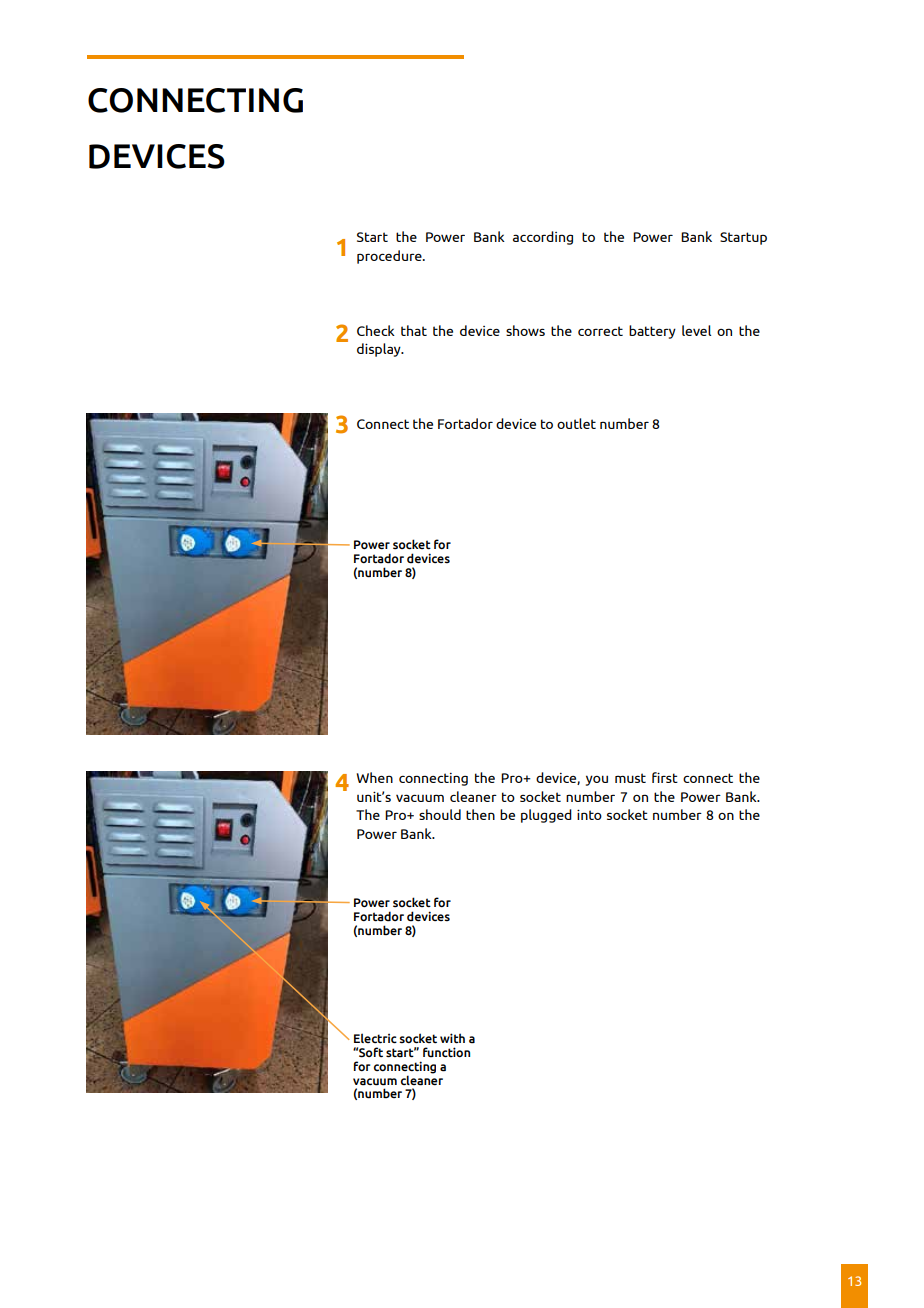  Describe the element at coordinates (546, 816) in the screenshot. I see `plugged` at that location.
